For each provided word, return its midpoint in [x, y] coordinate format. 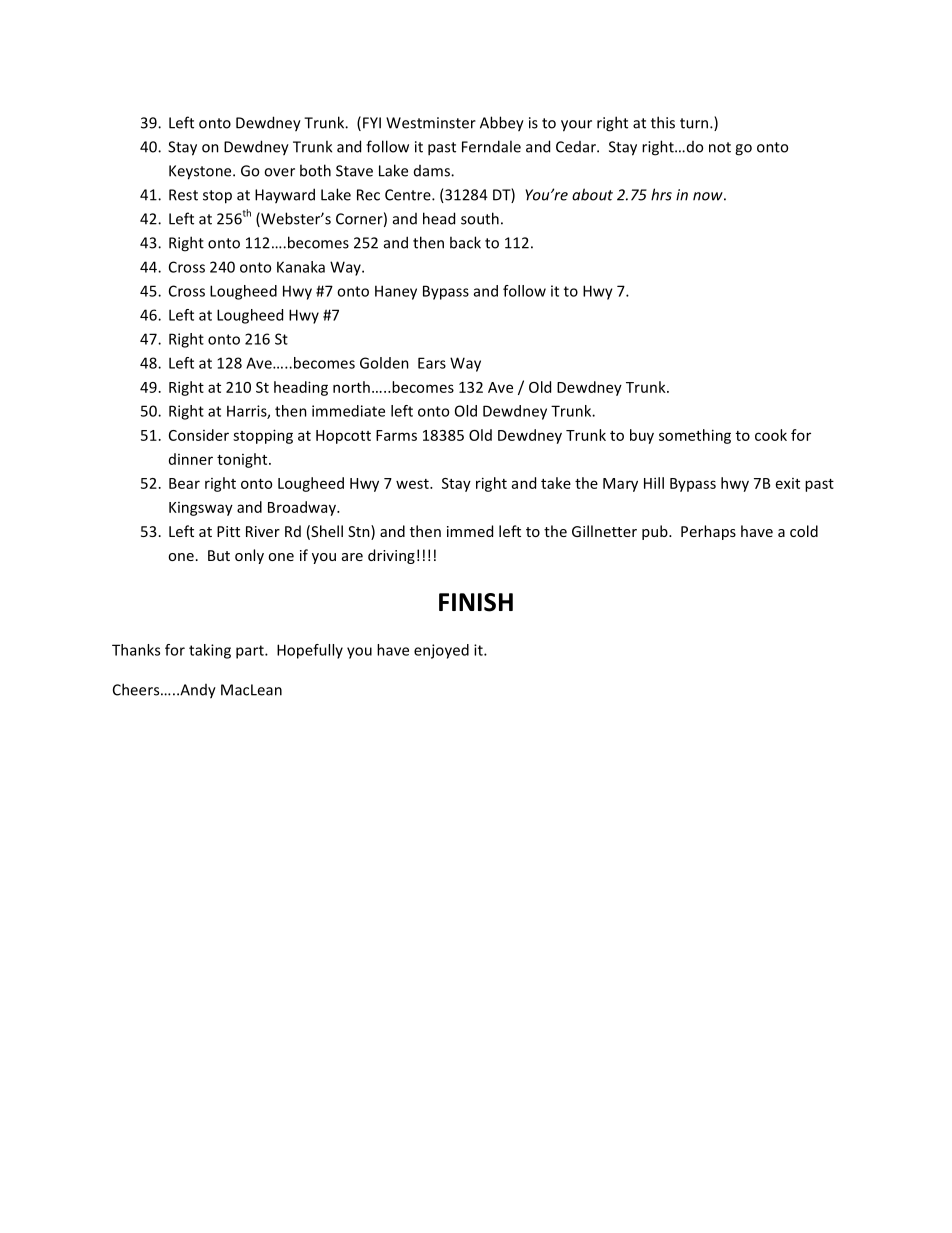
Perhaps [708, 532]
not [720, 147]
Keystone [201, 172]
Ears [432, 363]
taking [210, 651]
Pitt [228, 531]
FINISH [476, 602]
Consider [199, 435]
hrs [661, 194]
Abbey [502, 124]
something [695, 436]
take [556, 483]
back [465, 242]
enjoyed [441, 651]
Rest [183, 195]
